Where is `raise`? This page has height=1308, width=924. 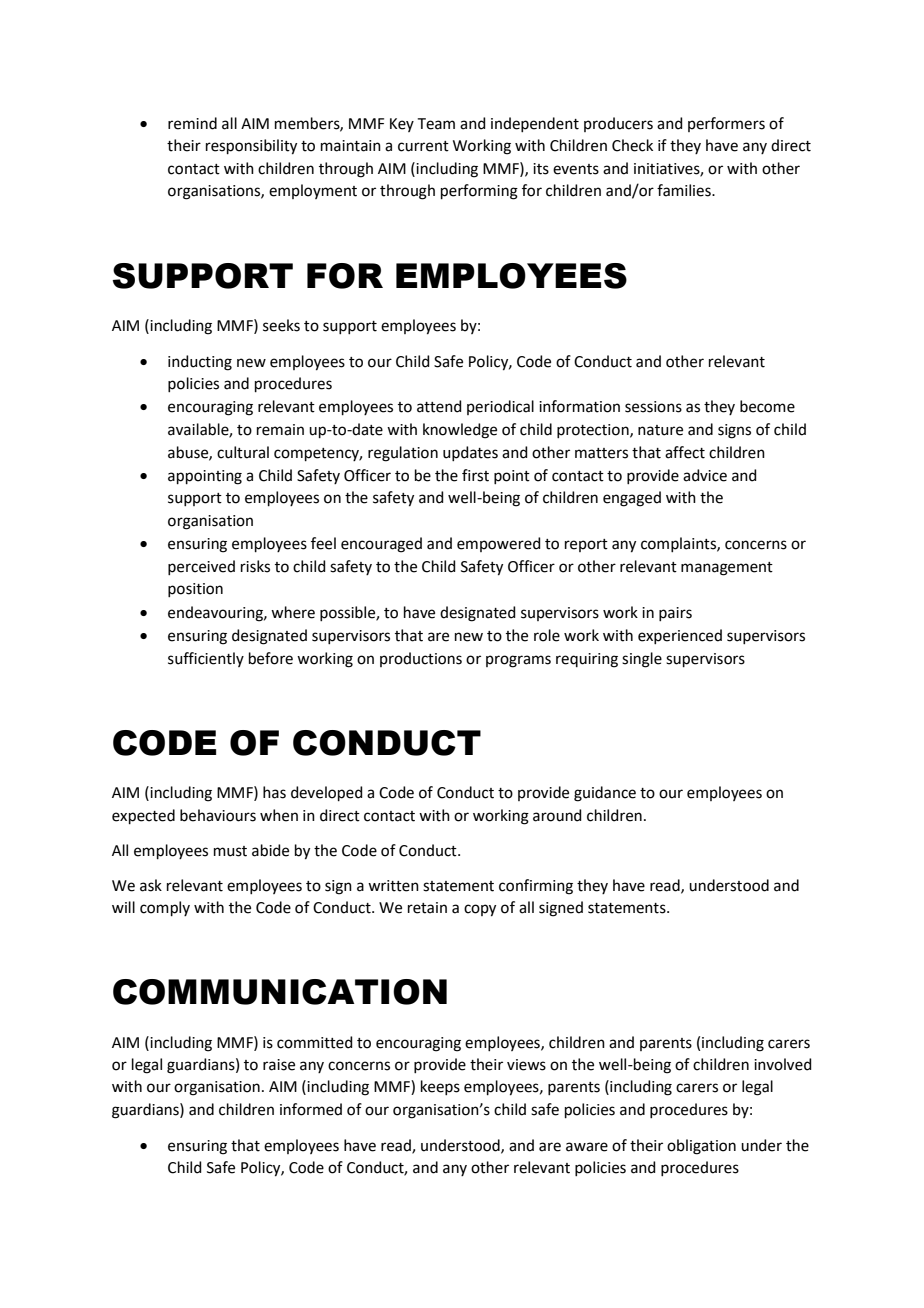
raise is located at coordinates (279, 1065).
